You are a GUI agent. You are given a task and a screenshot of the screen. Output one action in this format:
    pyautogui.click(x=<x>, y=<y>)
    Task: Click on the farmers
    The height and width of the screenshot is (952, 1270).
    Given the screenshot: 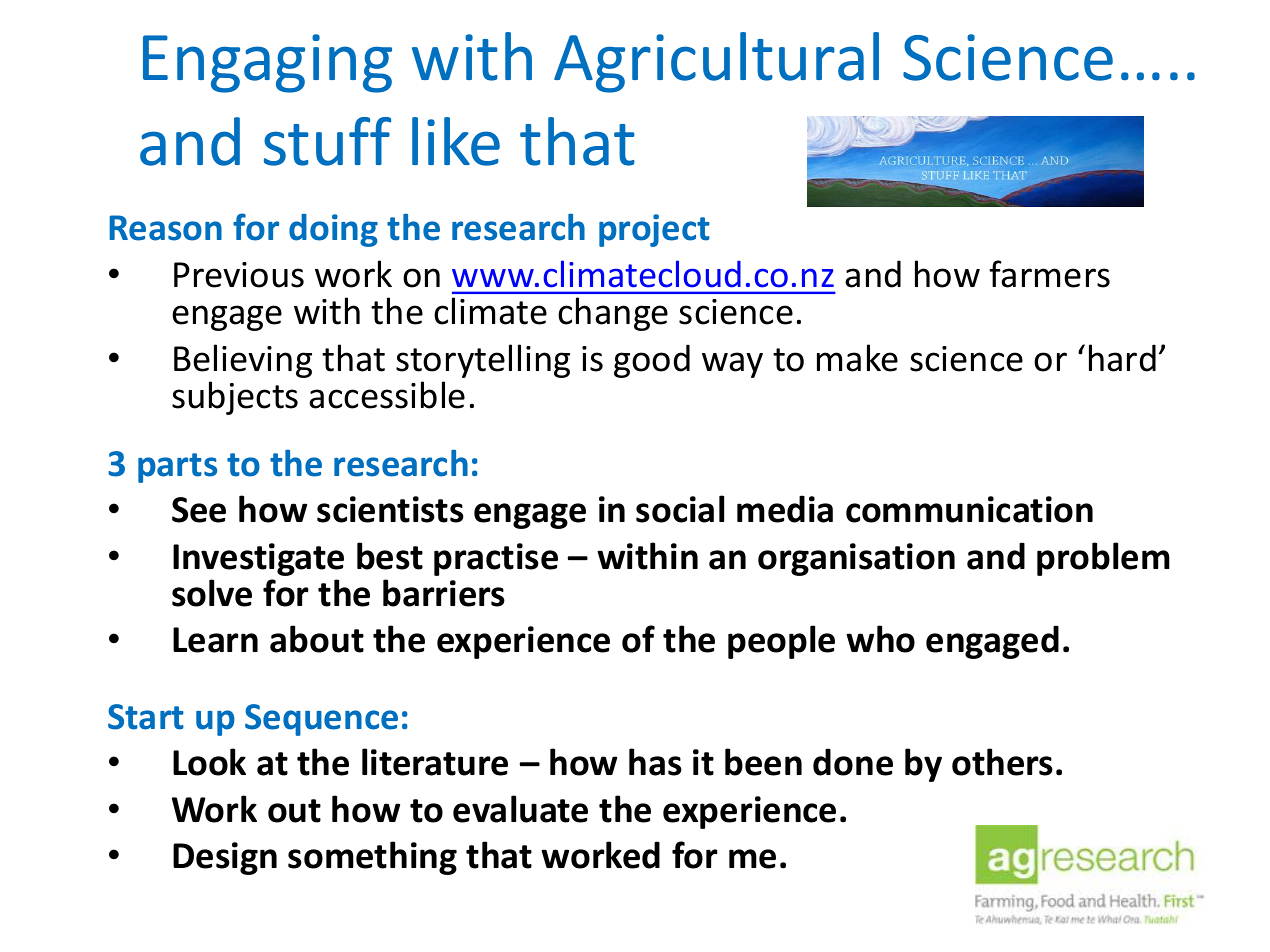 What is the action you would take?
    pyautogui.click(x=1049, y=274)
